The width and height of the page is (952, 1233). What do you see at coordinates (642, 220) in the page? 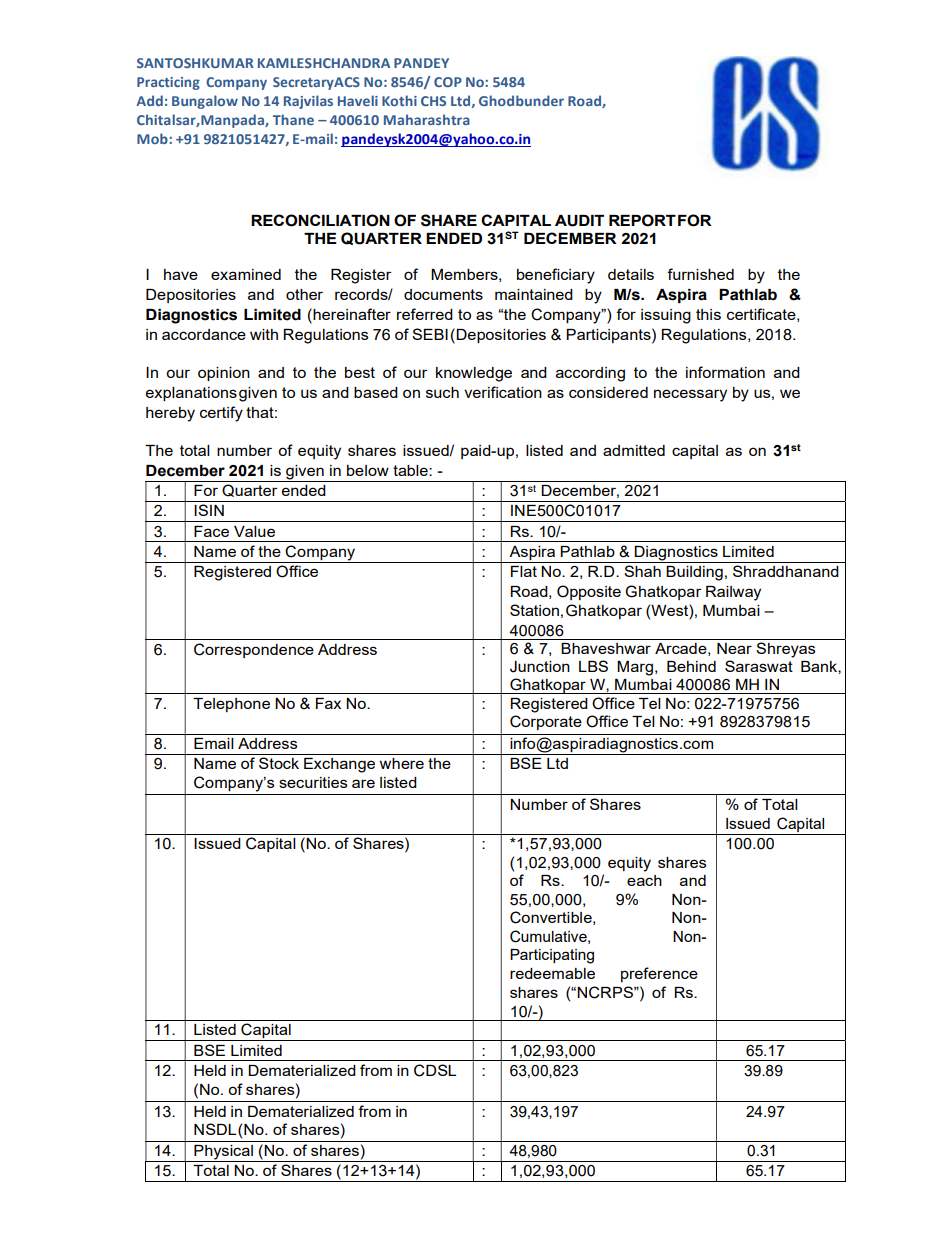
I see `REPORT` at bounding box center [642, 220].
